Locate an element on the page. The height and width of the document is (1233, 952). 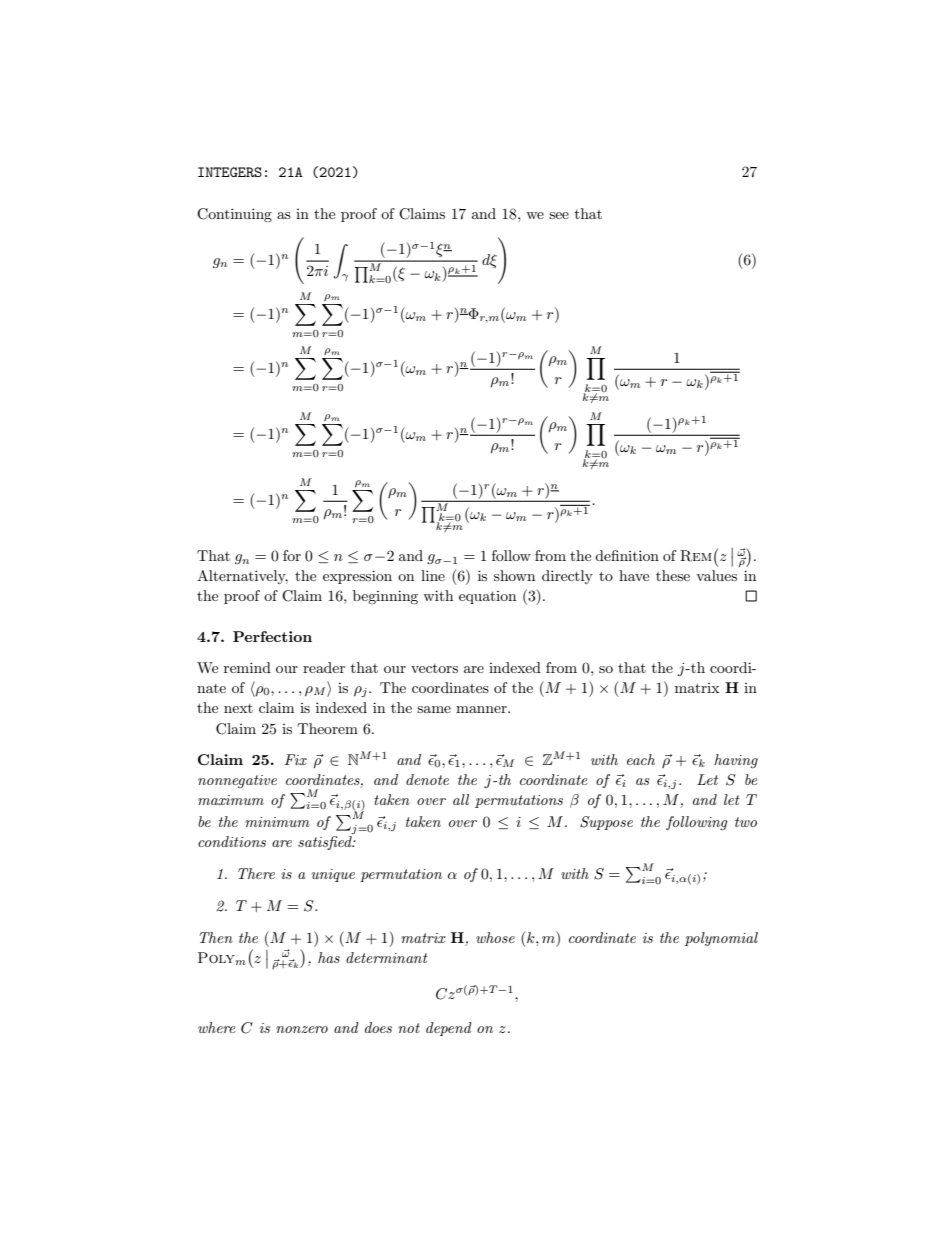
these is located at coordinates (673, 575).
